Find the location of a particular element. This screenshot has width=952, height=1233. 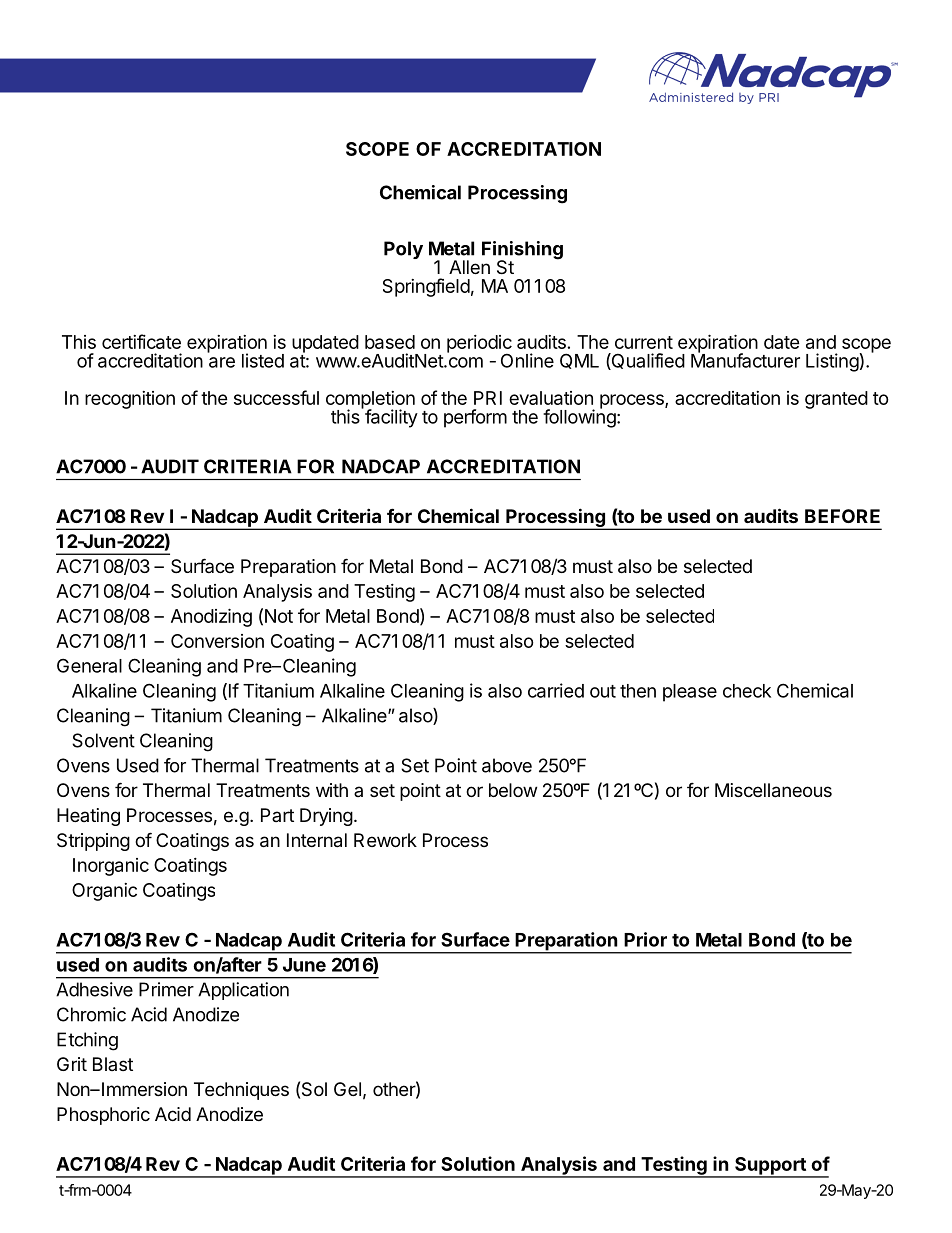

certificate is located at coordinates (141, 341).
